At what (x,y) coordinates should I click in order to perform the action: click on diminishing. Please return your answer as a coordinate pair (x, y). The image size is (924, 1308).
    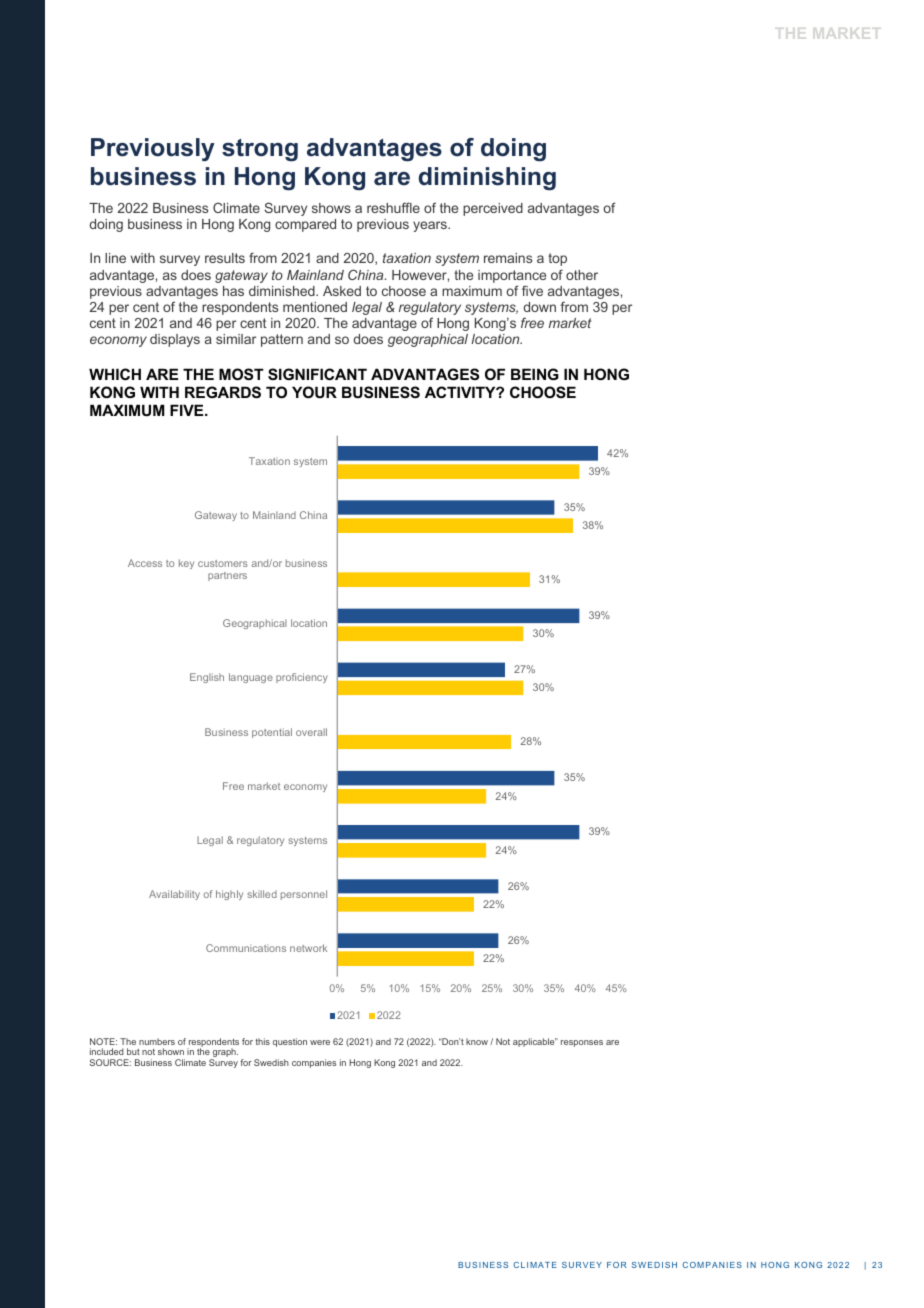
    Looking at the image, I should click on (487, 179).
